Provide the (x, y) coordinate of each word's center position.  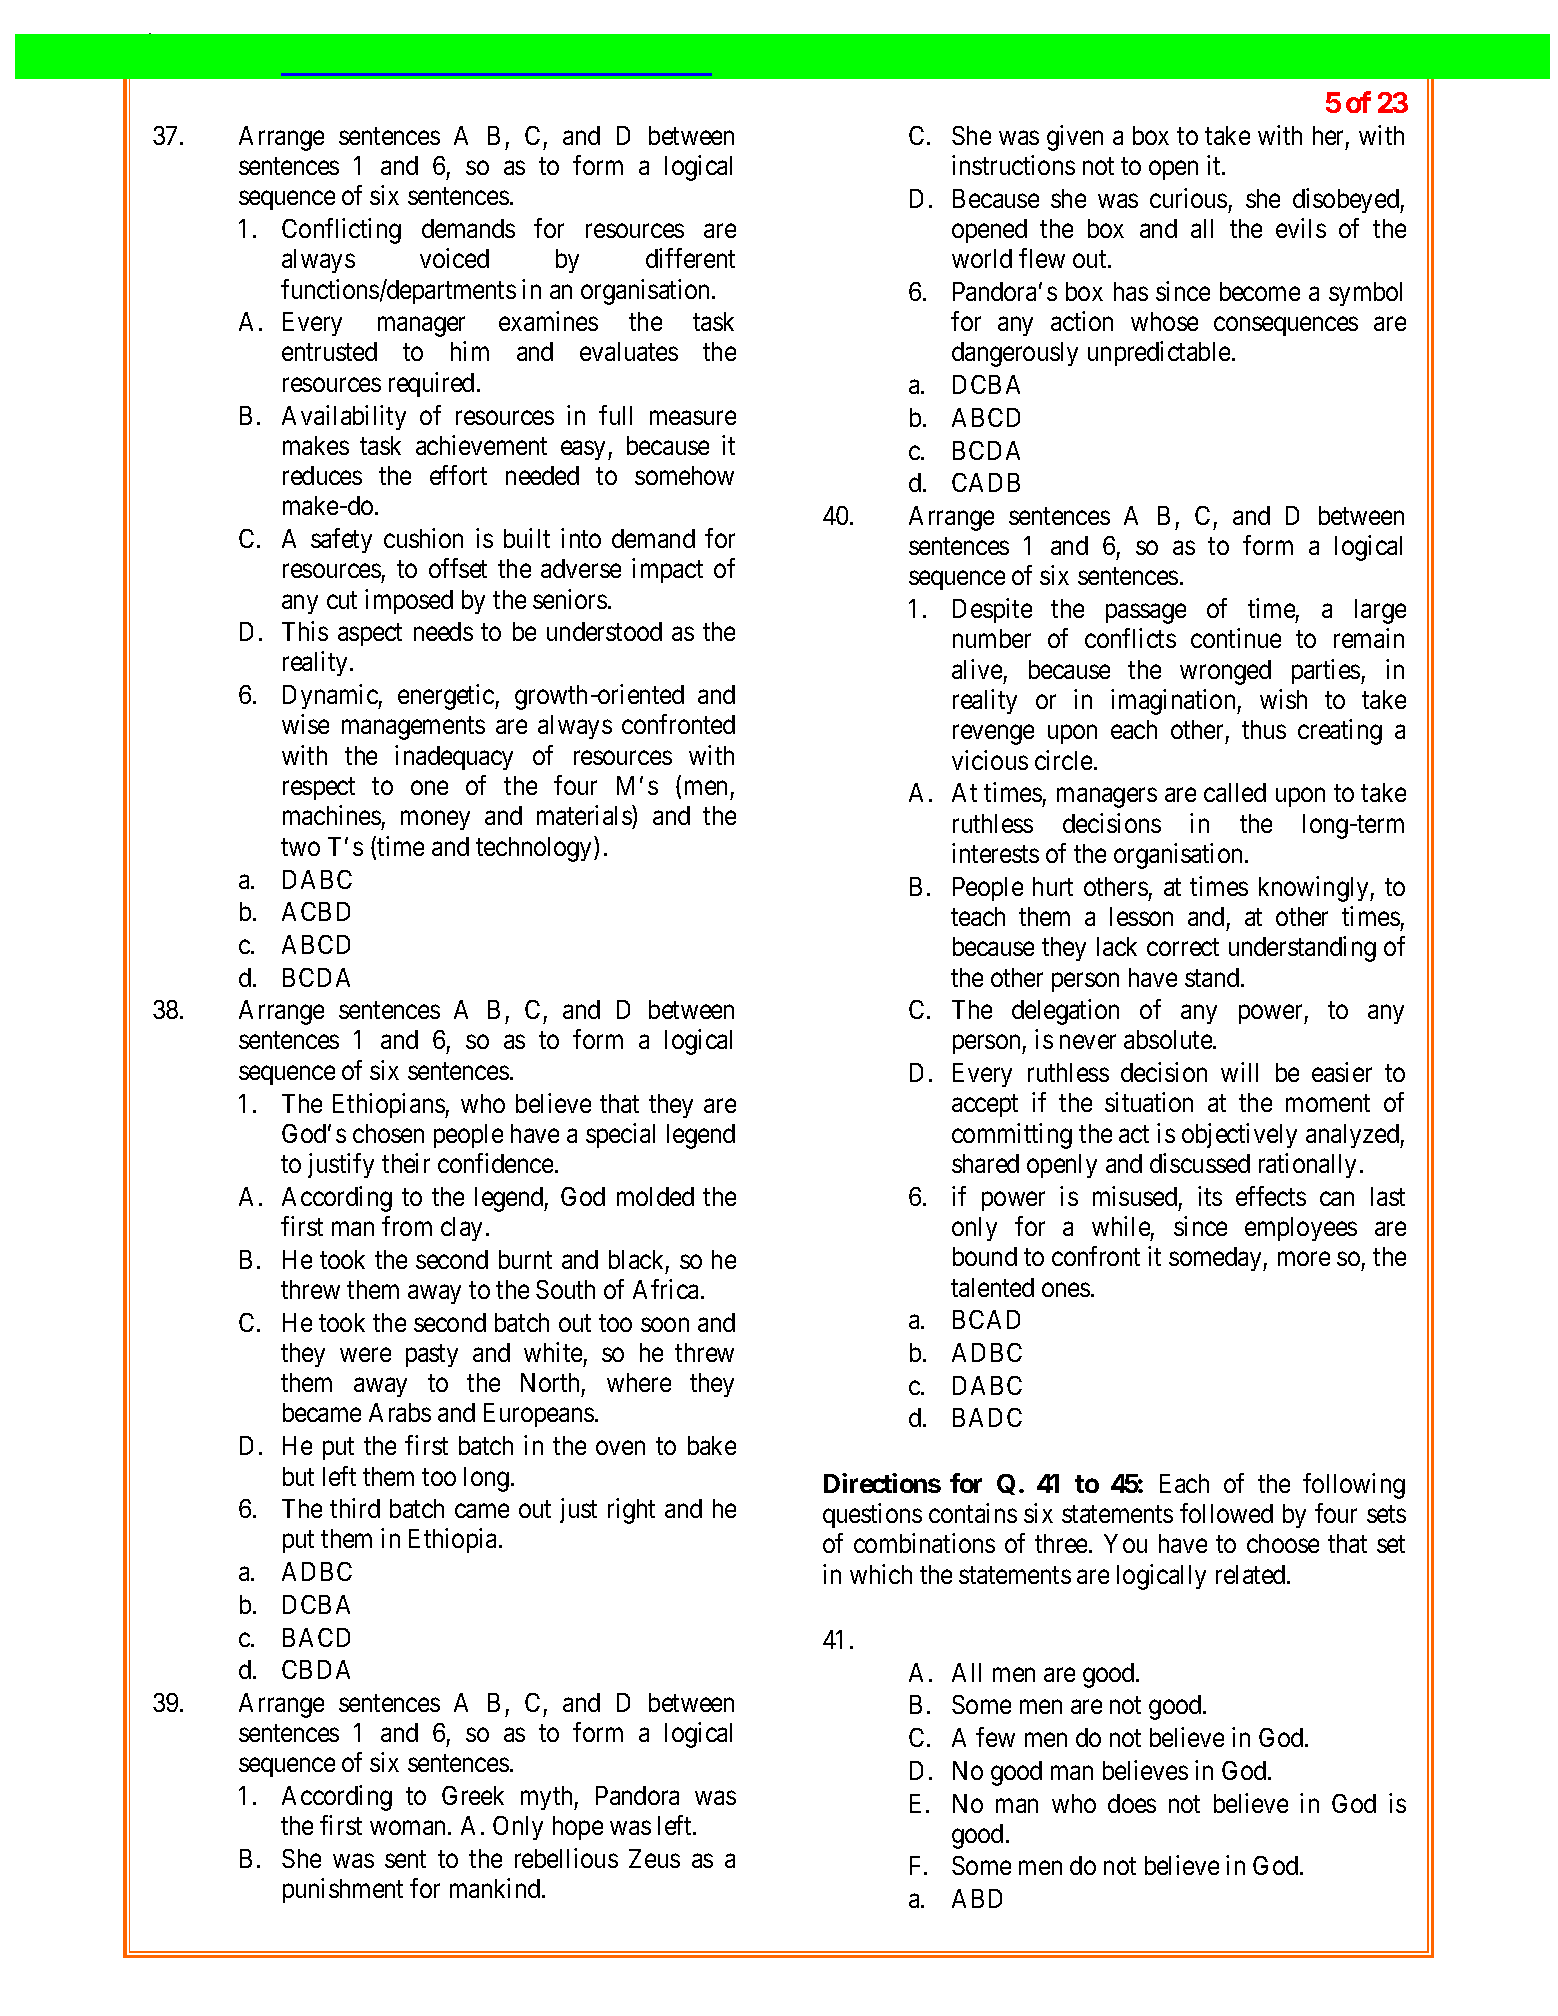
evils (1301, 228)
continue (1236, 638)
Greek (473, 1795)
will (1239, 1072)
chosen (388, 1133)
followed (1226, 1513)
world (982, 258)
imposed (409, 601)
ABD (977, 1898)
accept (985, 1106)
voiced (454, 258)
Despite (992, 610)
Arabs (400, 1412)
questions (872, 1515)
